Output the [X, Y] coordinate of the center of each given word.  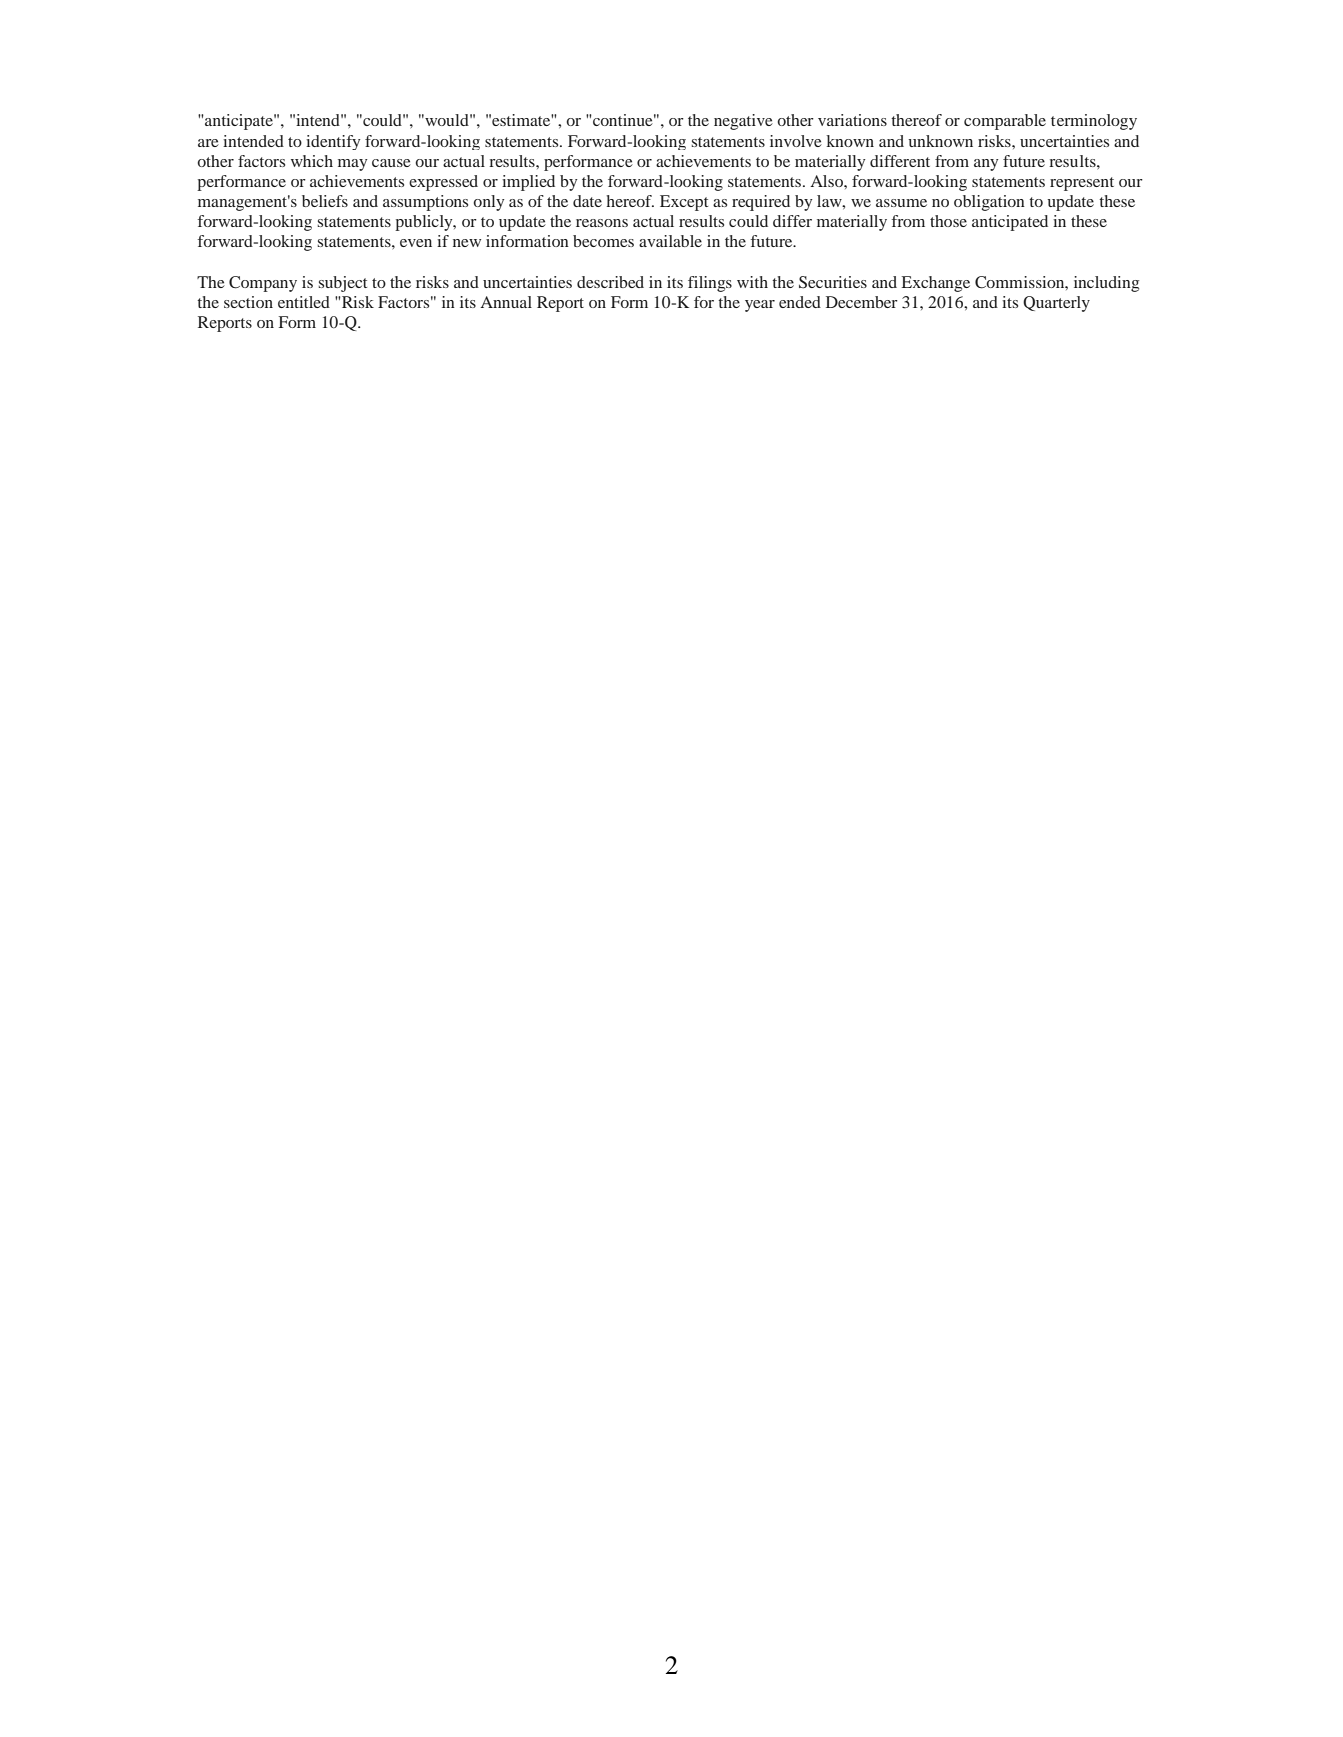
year [760, 306]
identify [333, 142]
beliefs [325, 201]
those [948, 221]
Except [684, 203]
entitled [304, 302]
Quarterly [1056, 304]
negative [743, 122]
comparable [1005, 122]
